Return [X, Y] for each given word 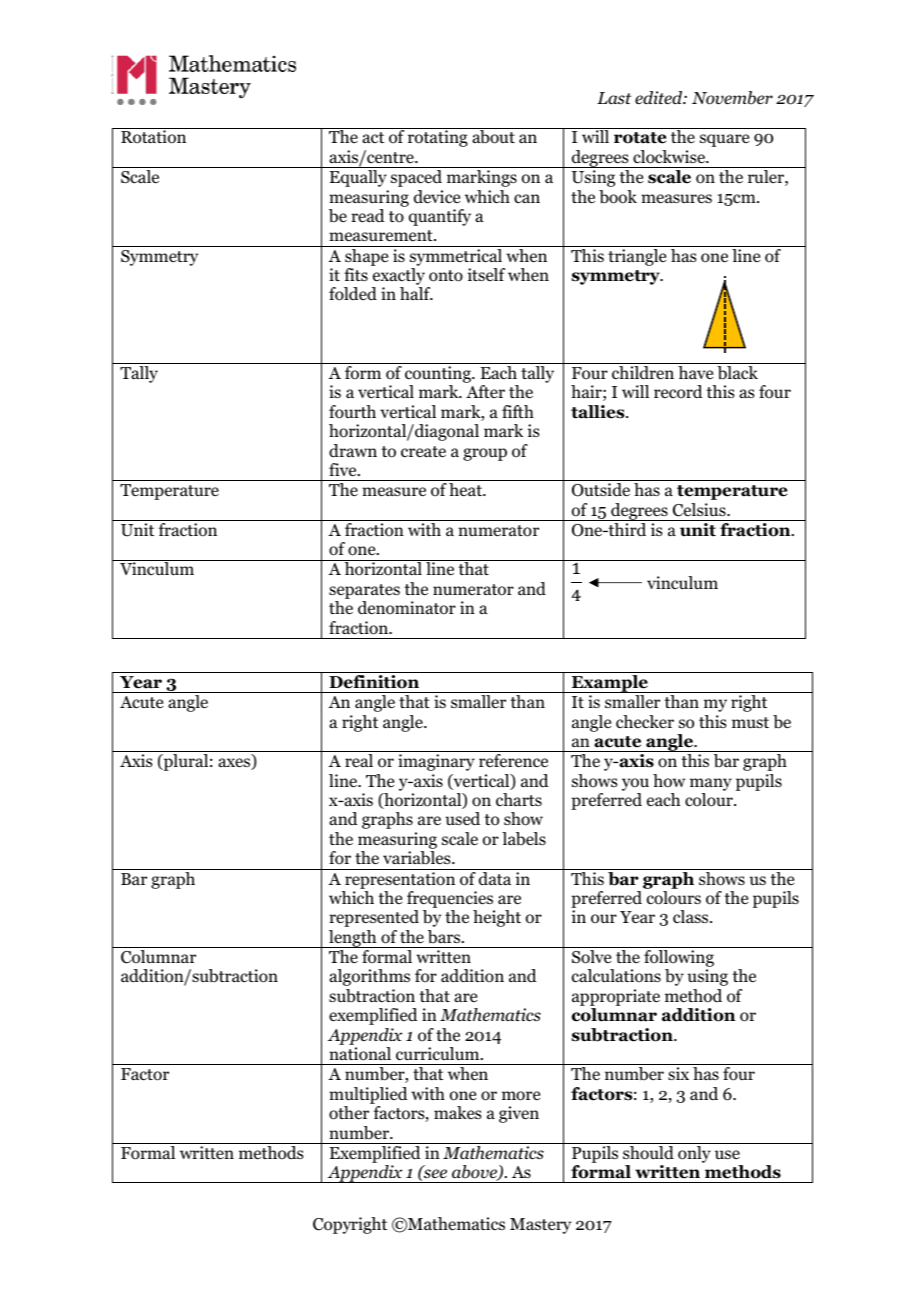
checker [645, 721]
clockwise [670, 157]
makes [458, 1112]
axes [235, 764]
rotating [438, 138]
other [349, 1113]
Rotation [153, 137]
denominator [407, 608]
